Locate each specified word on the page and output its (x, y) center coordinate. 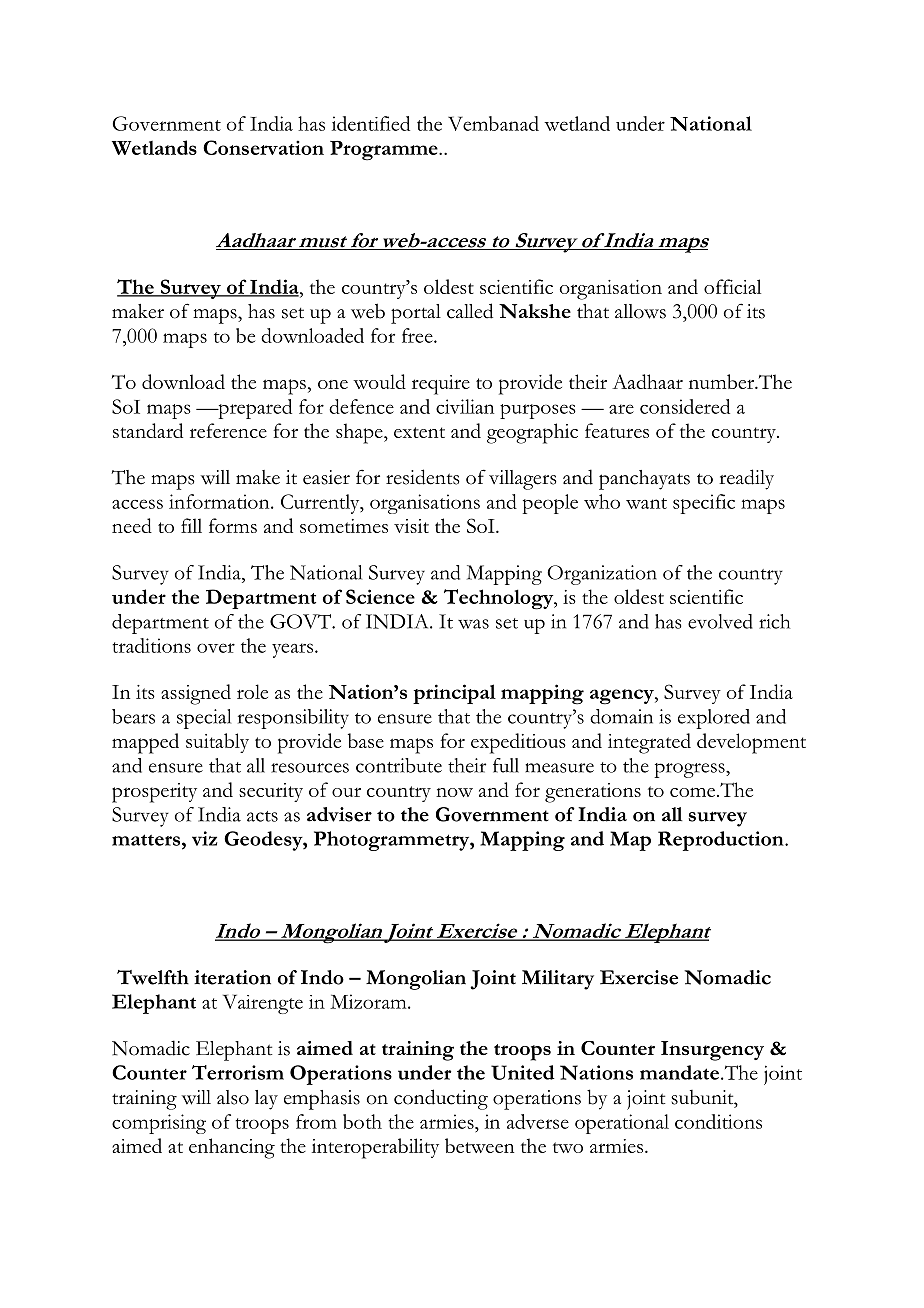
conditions (718, 1121)
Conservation (263, 147)
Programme (385, 151)
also (233, 1097)
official (732, 286)
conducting (441, 1099)
